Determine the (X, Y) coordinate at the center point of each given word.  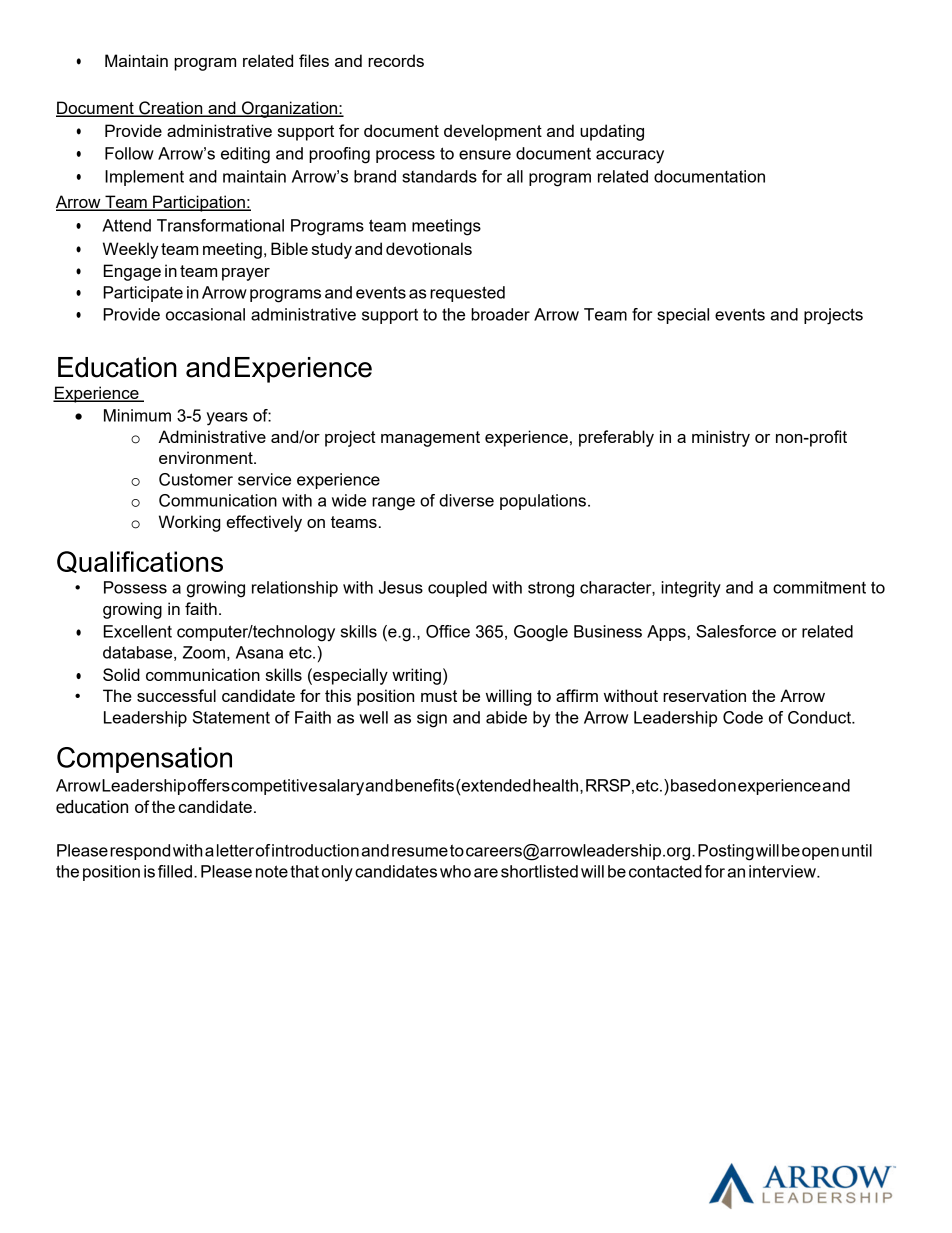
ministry (721, 438)
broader (500, 314)
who (455, 871)
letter (235, 850)
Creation (171, 109)
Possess (135, 587)
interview (783, 871)
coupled (457, 589)
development (493, 132)
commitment (819, 587)
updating (612, 132)
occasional (205, 314)
